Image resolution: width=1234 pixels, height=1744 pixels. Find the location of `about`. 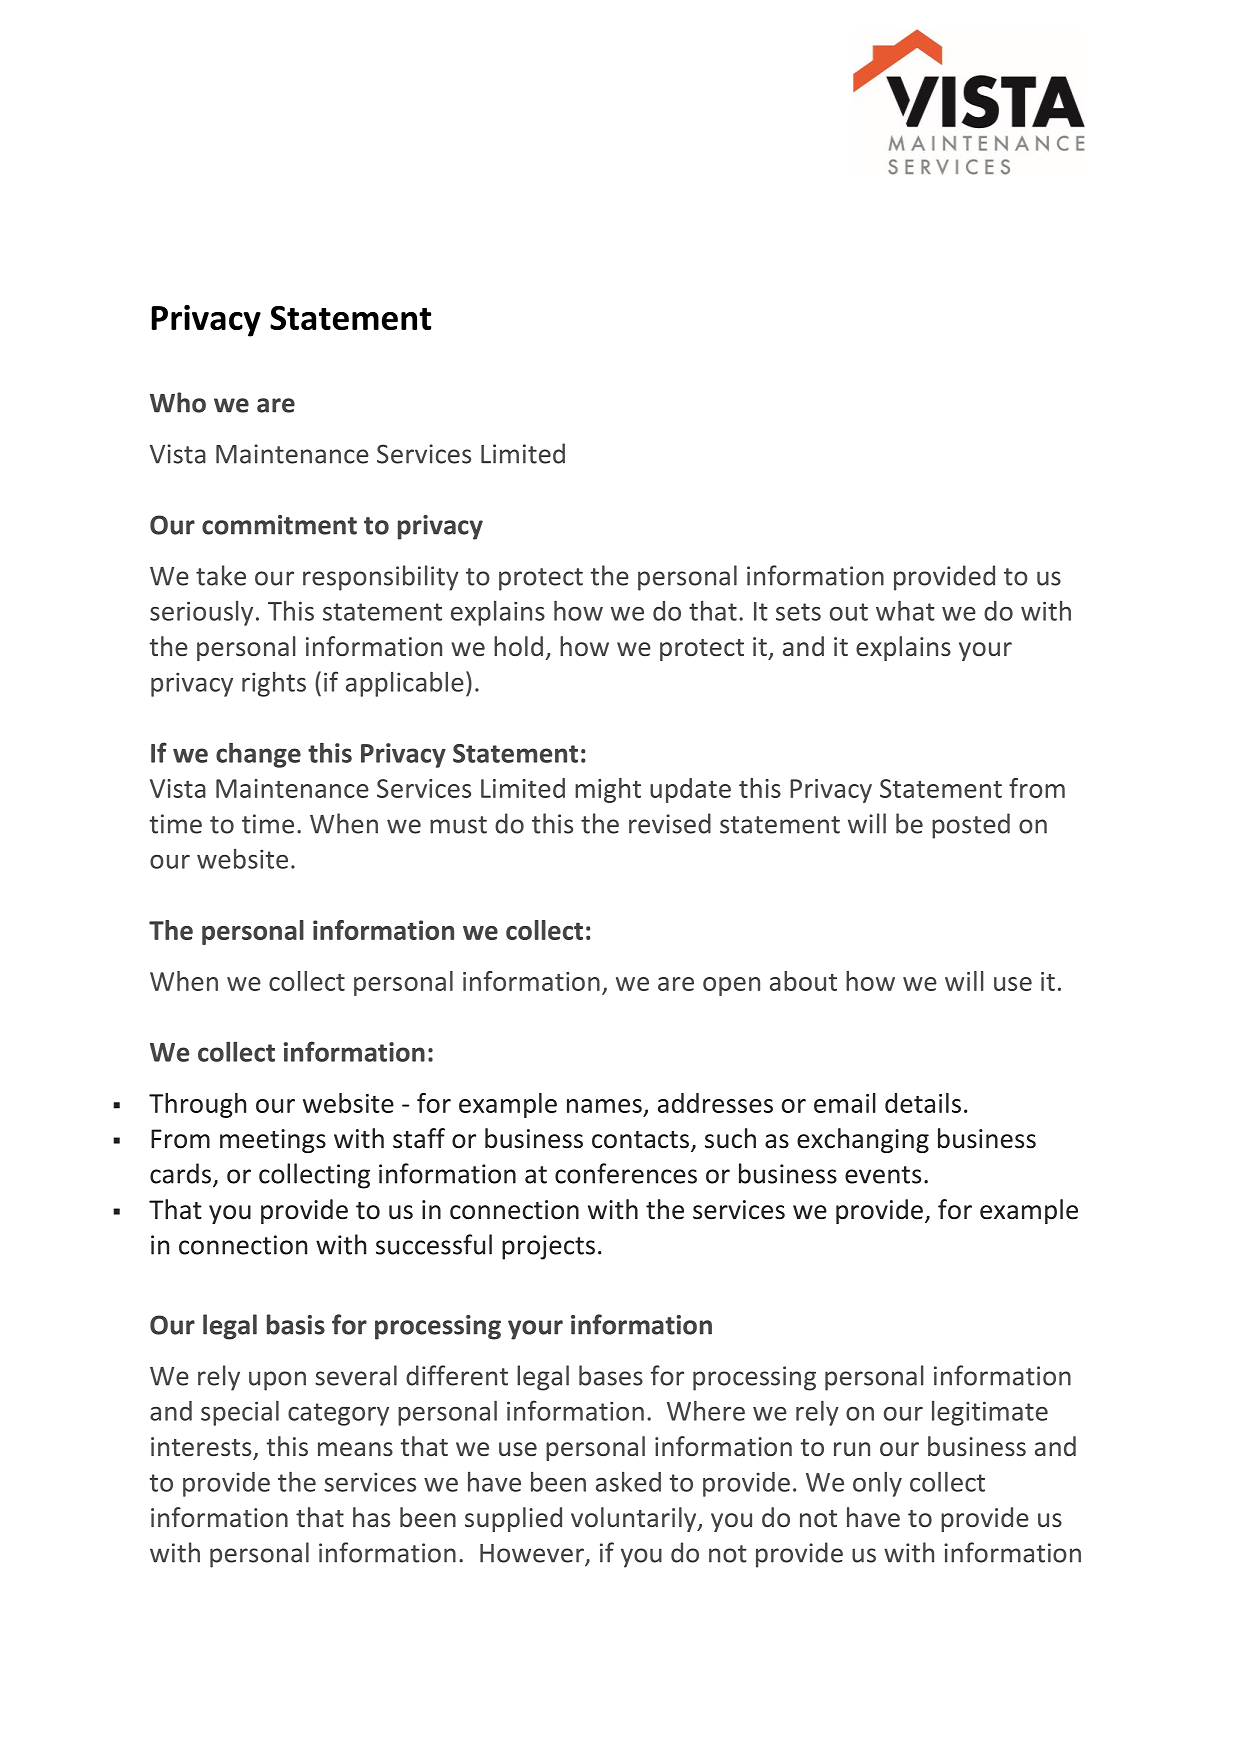

about is located at coordinates (803, 981).
